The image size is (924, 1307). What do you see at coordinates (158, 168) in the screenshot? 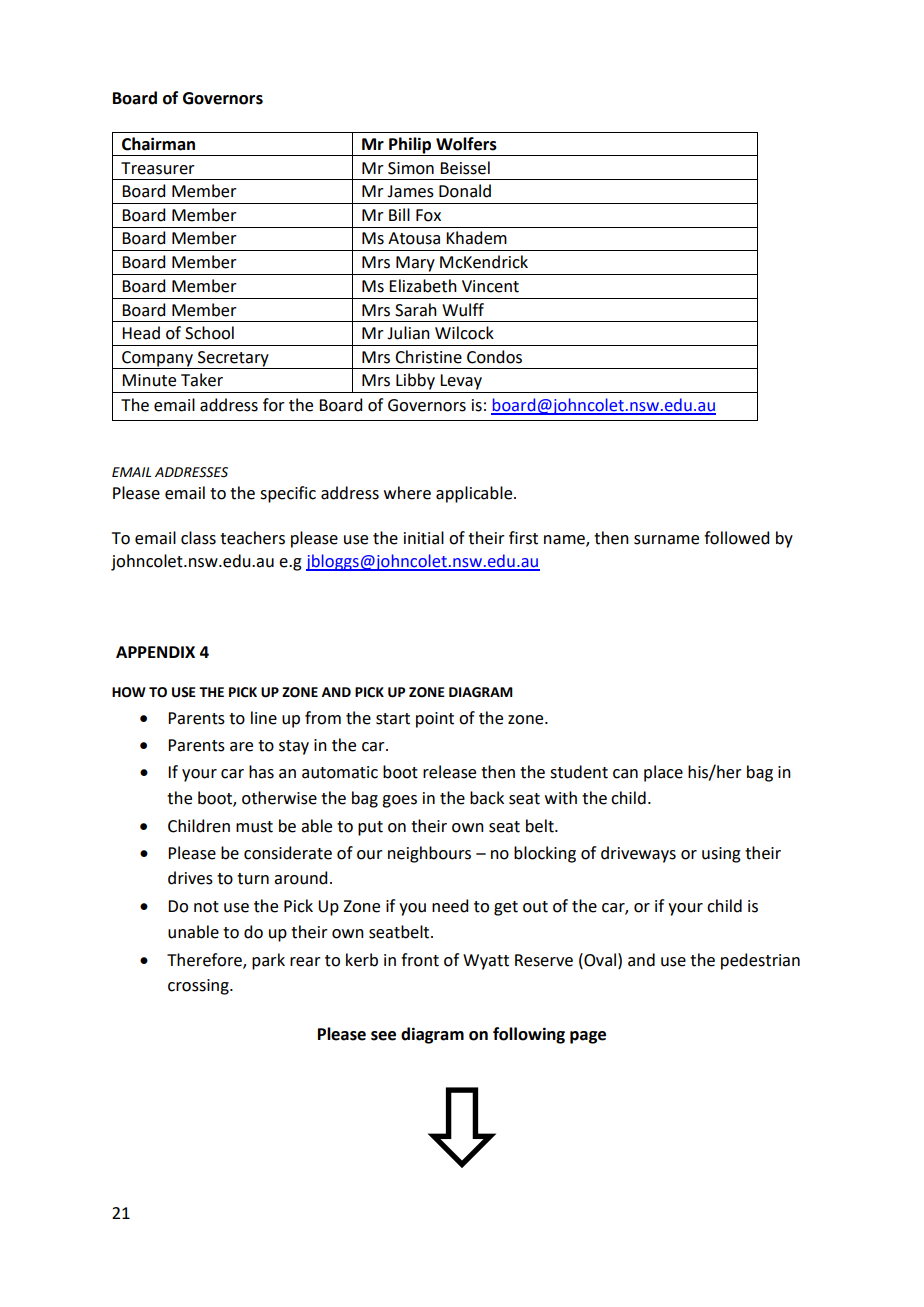
I see `Treasurer` at bounding box center [158, 168].
